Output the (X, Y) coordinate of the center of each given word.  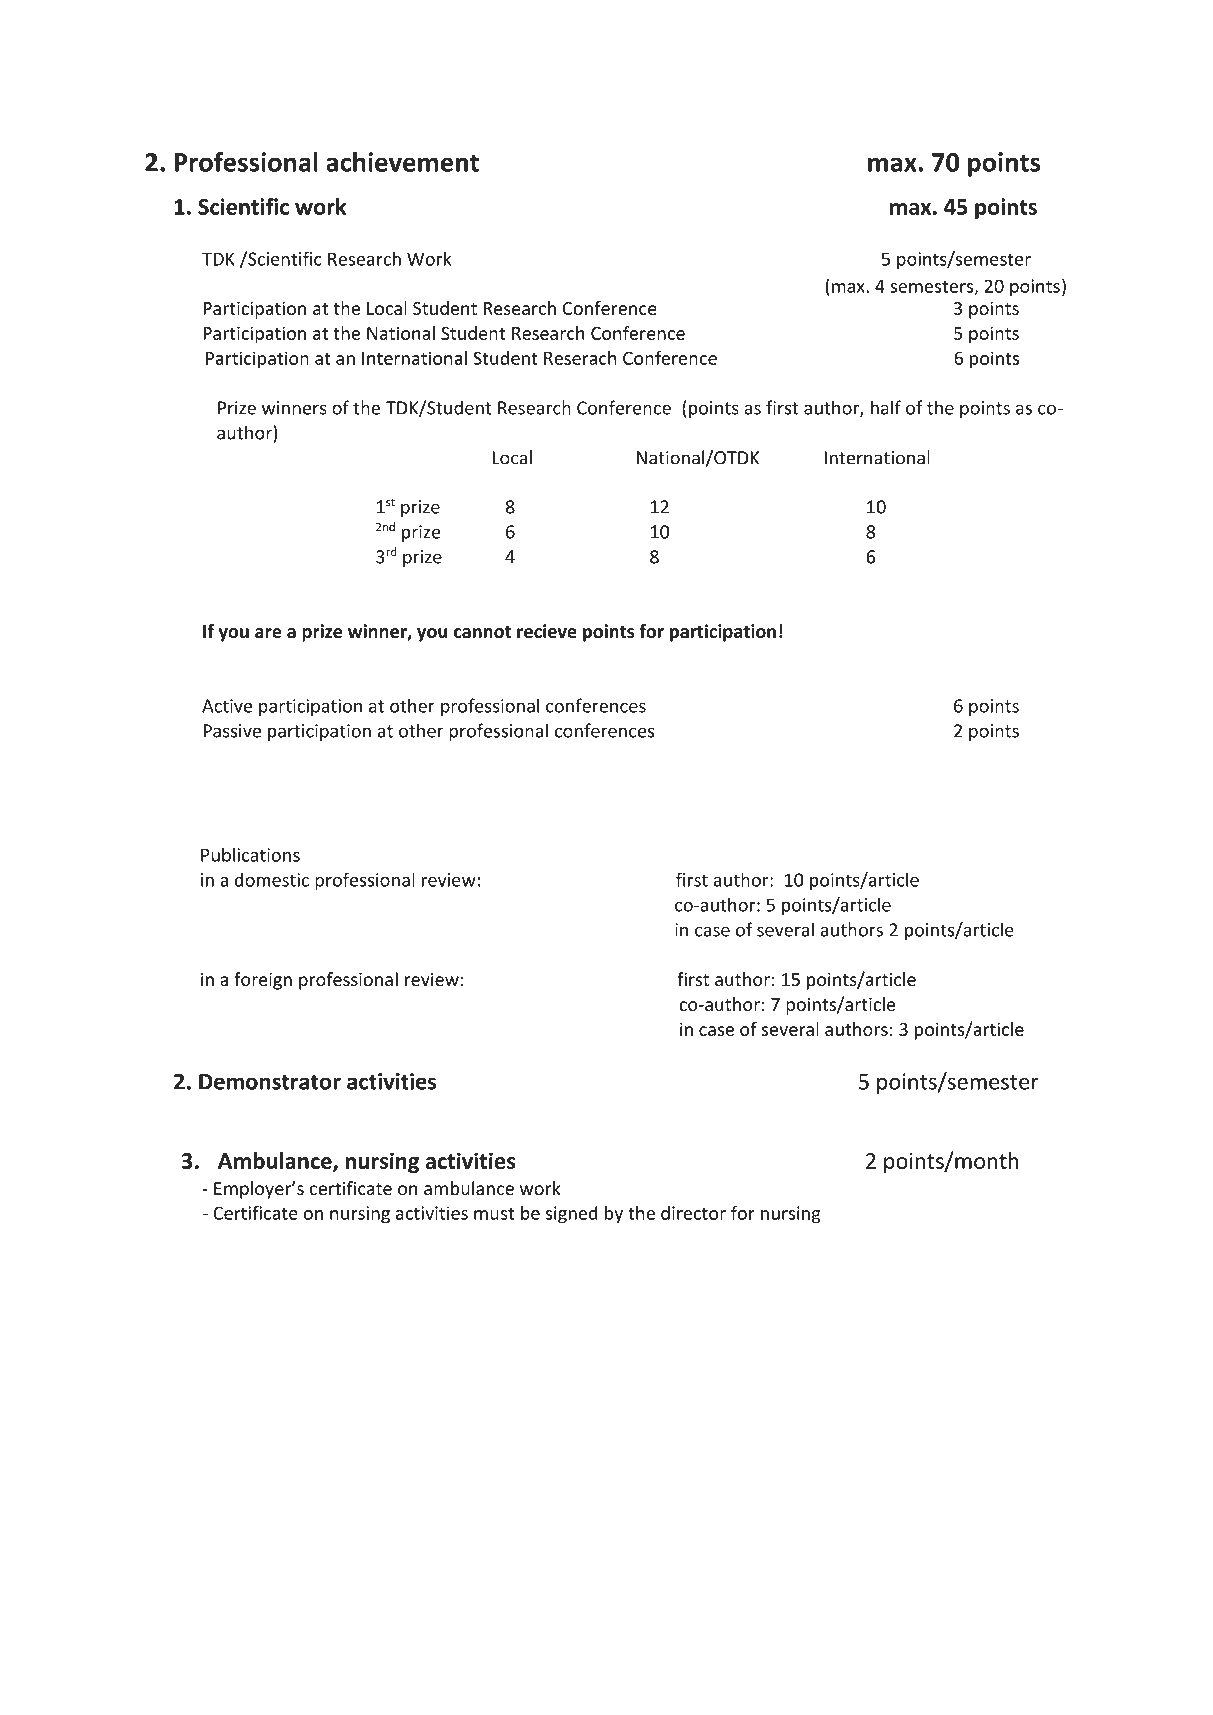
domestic (272, 879)
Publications (250, 854)
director (693, 1213)
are (268, 633)
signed (572, 1215)
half (886, 407)
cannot (482, 632)
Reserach (580, 358)
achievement (402, 162)
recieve (547, 631)
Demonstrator (270, 1082)
